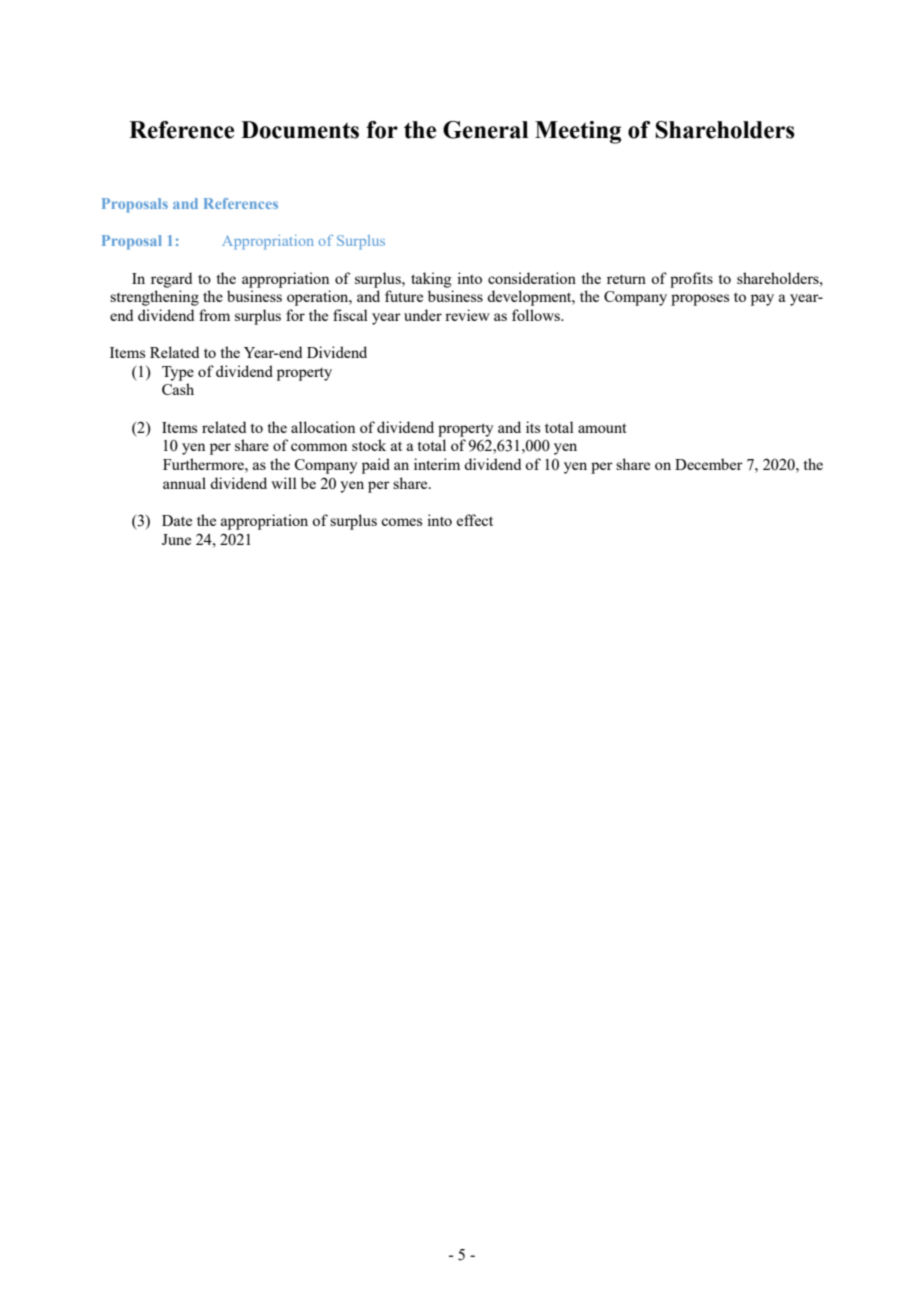 Image resolution: width=924 pixels, height=1308 pixels. Describe the element at coordinates (578, 132) in the screenshot. I see `Meeting` at that location.
